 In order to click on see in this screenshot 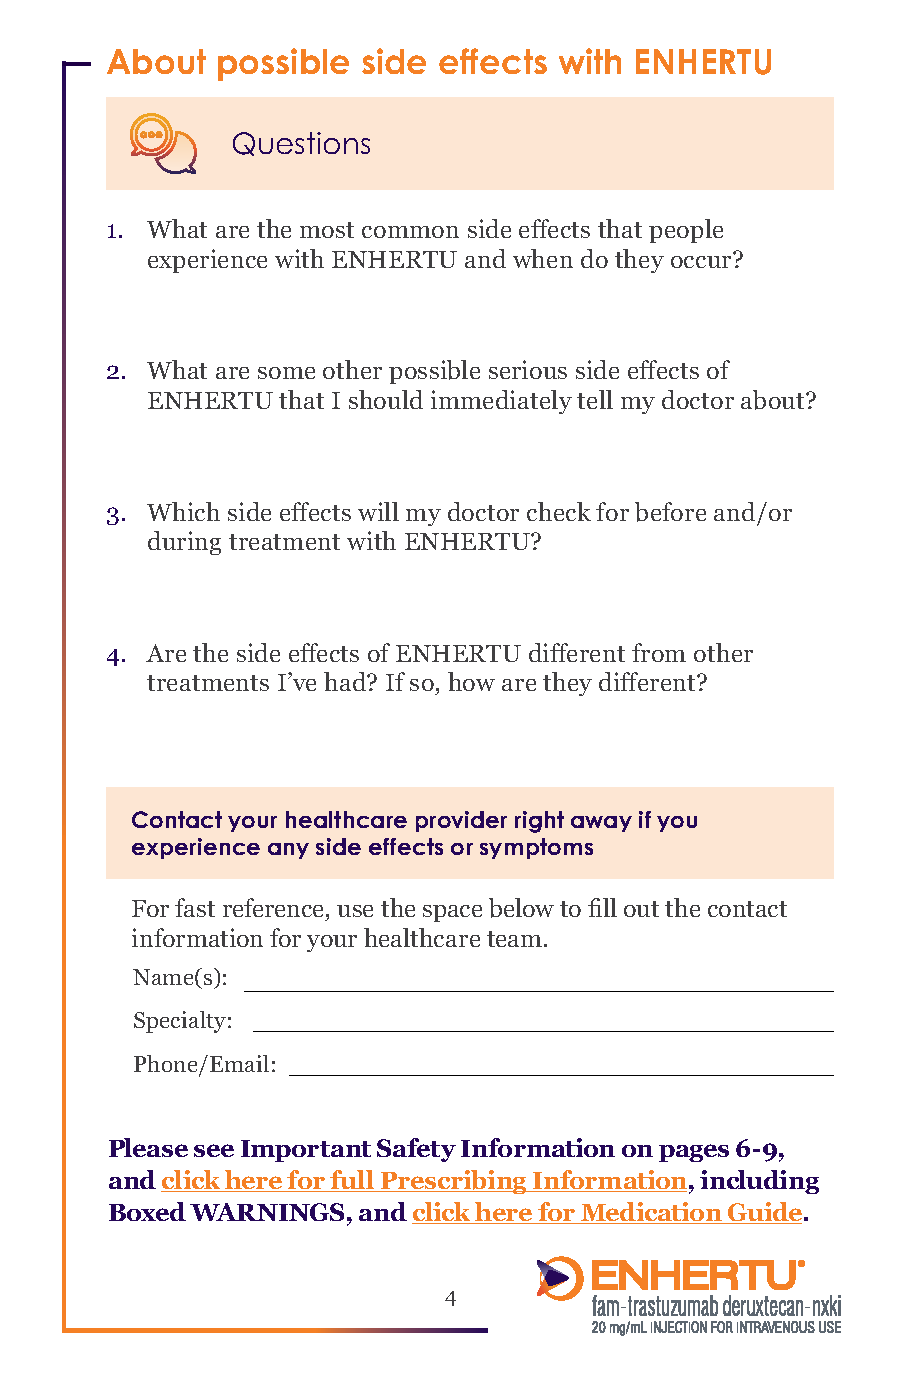, I will do `click(214, 1150)`.
